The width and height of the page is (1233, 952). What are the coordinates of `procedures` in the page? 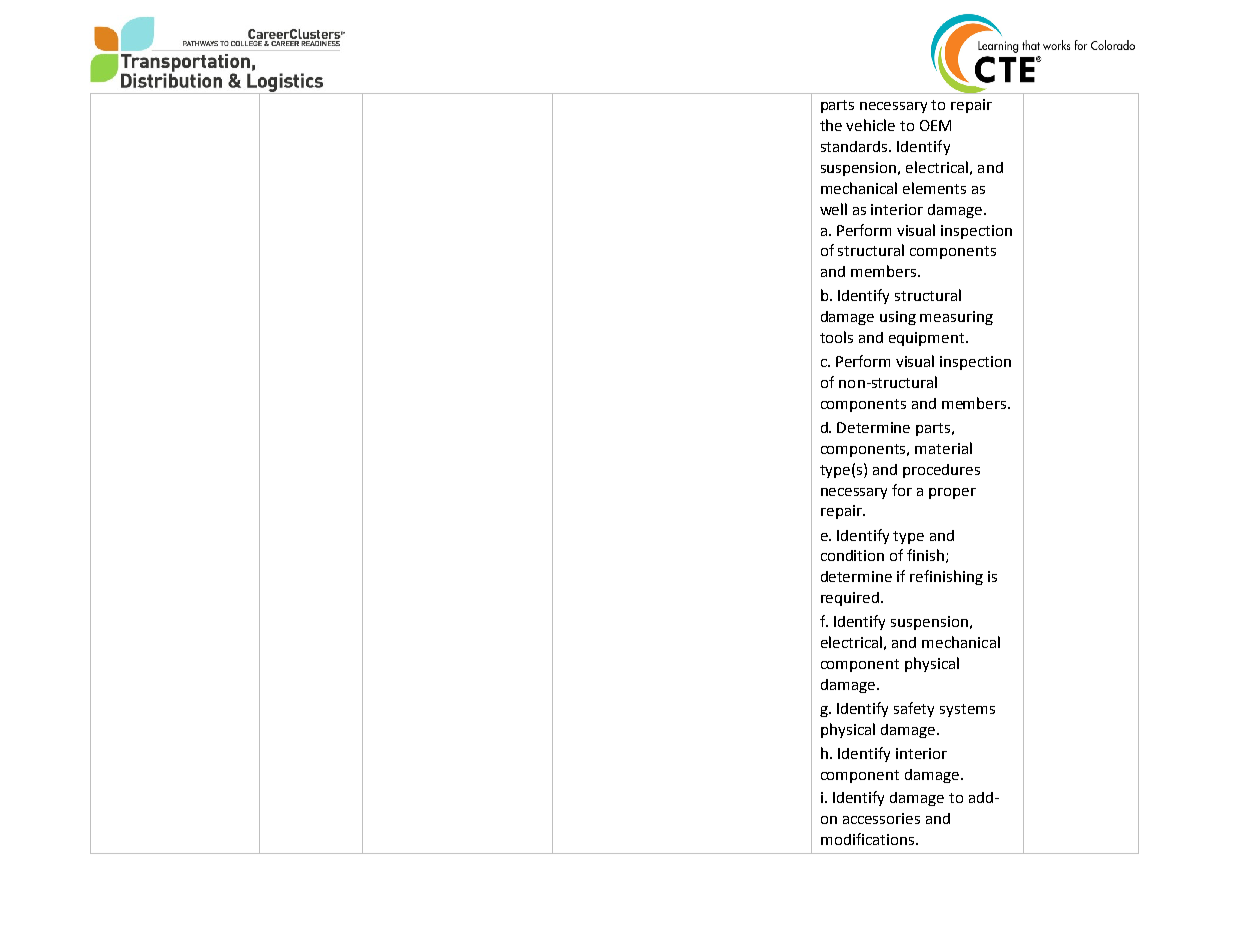 It's located at (941, 471).
